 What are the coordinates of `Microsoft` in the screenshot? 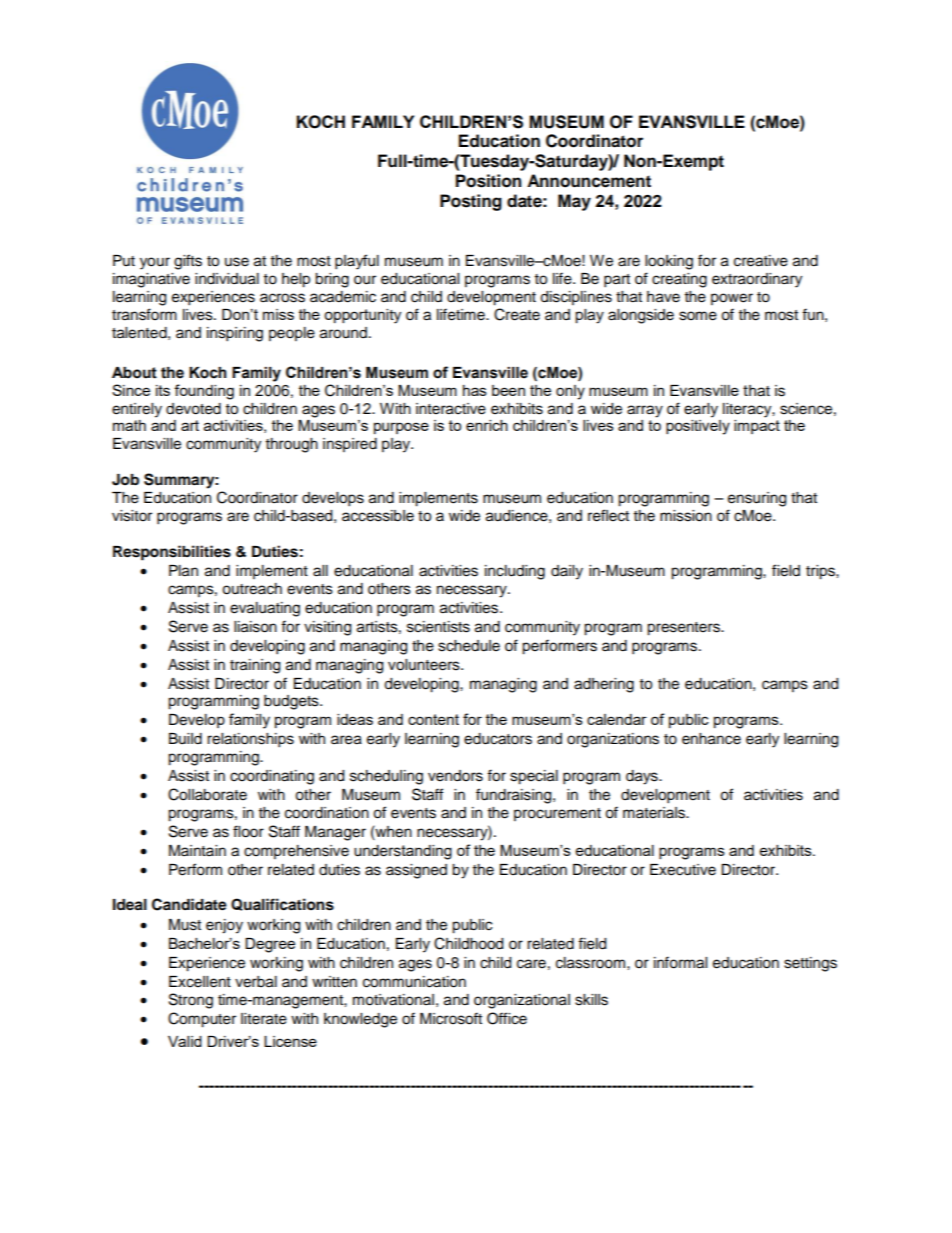 It's located at (451, 1018).
